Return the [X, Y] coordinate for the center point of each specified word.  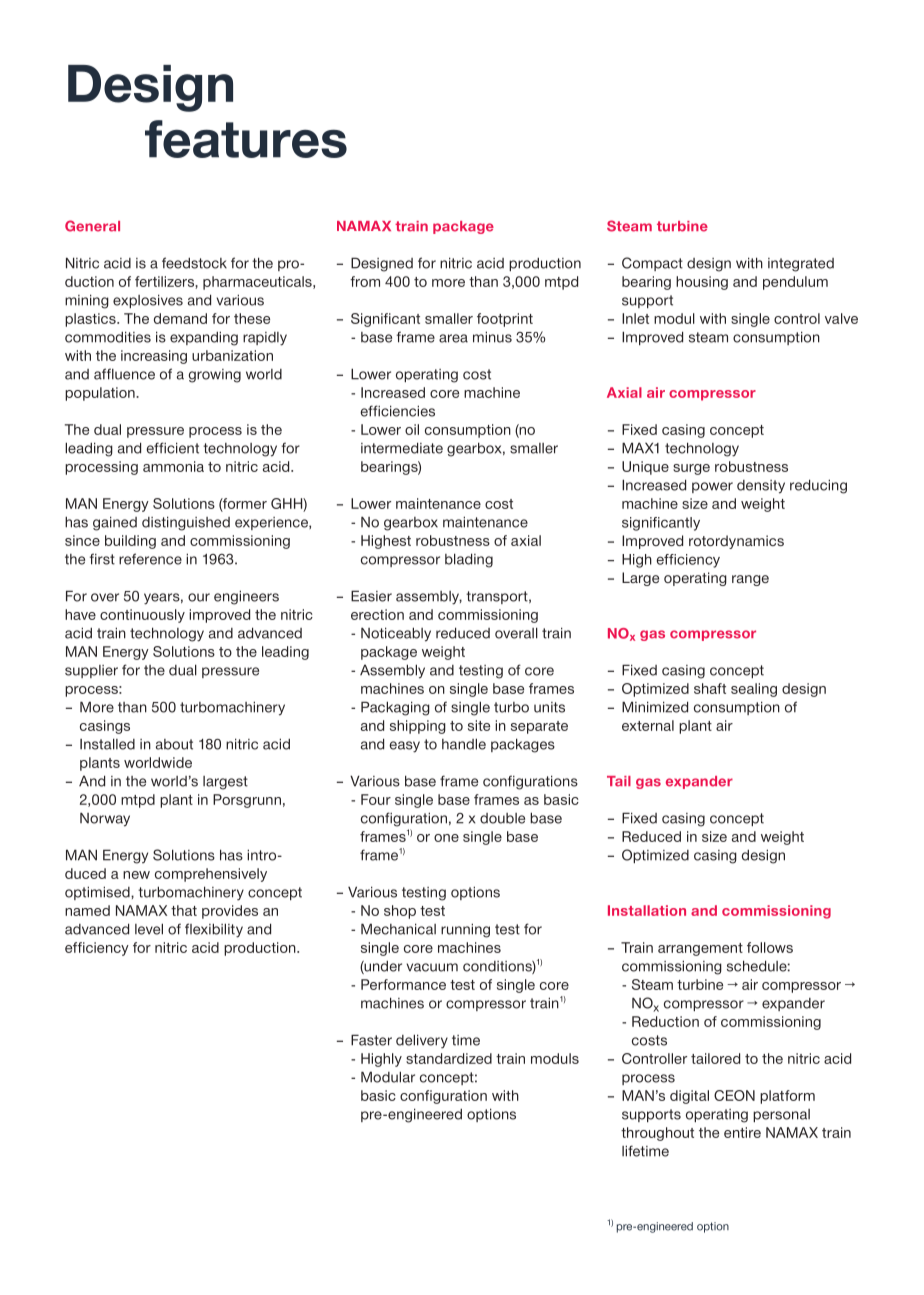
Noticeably [396, 634]
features [246, 139]
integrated [801, 265]
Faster [371, 1040]
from [365, 281]
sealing [754, 690]
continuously [142, 616]
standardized [449, 1058]
